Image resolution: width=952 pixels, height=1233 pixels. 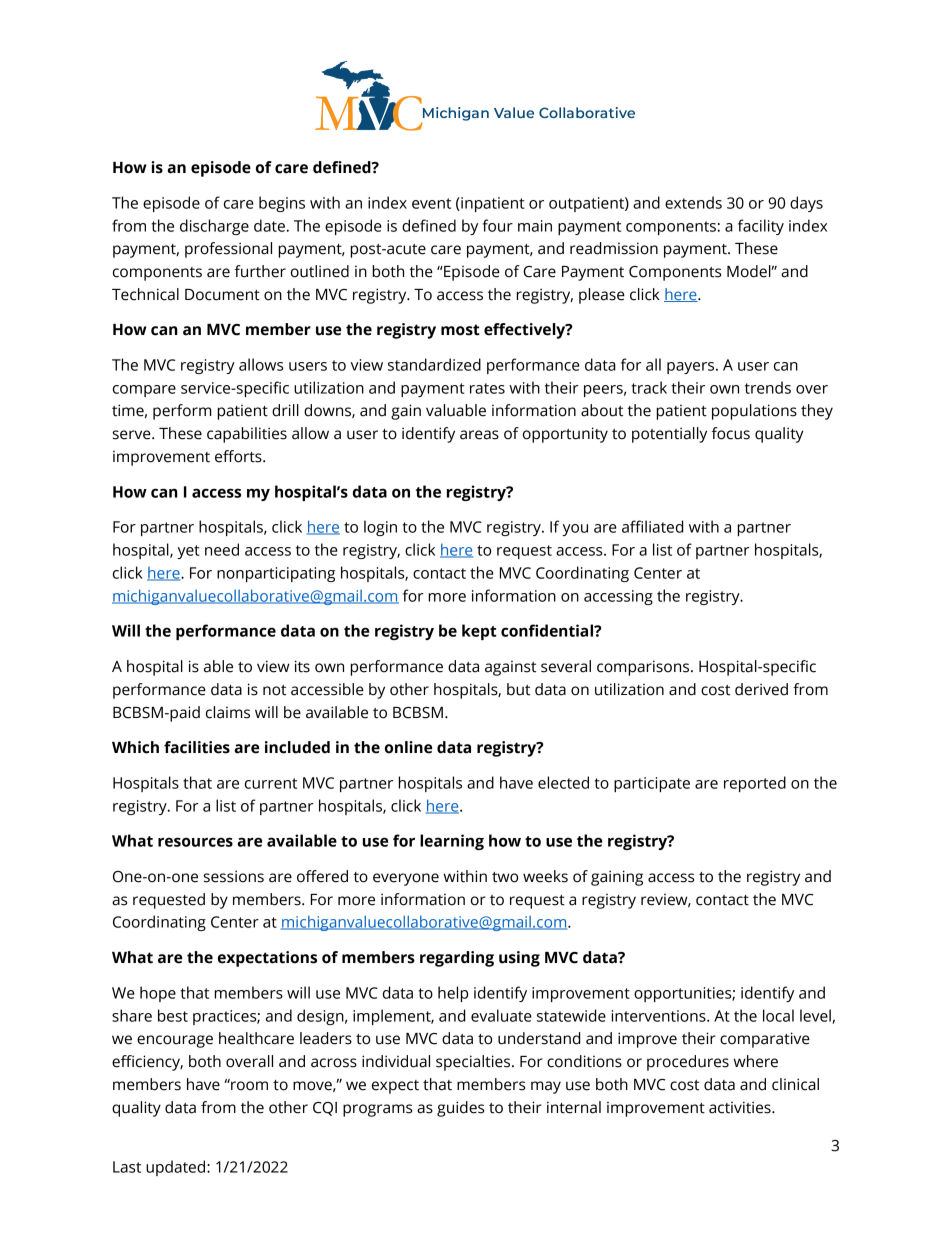 I want to click on claims, so click(x=228, y=712).
